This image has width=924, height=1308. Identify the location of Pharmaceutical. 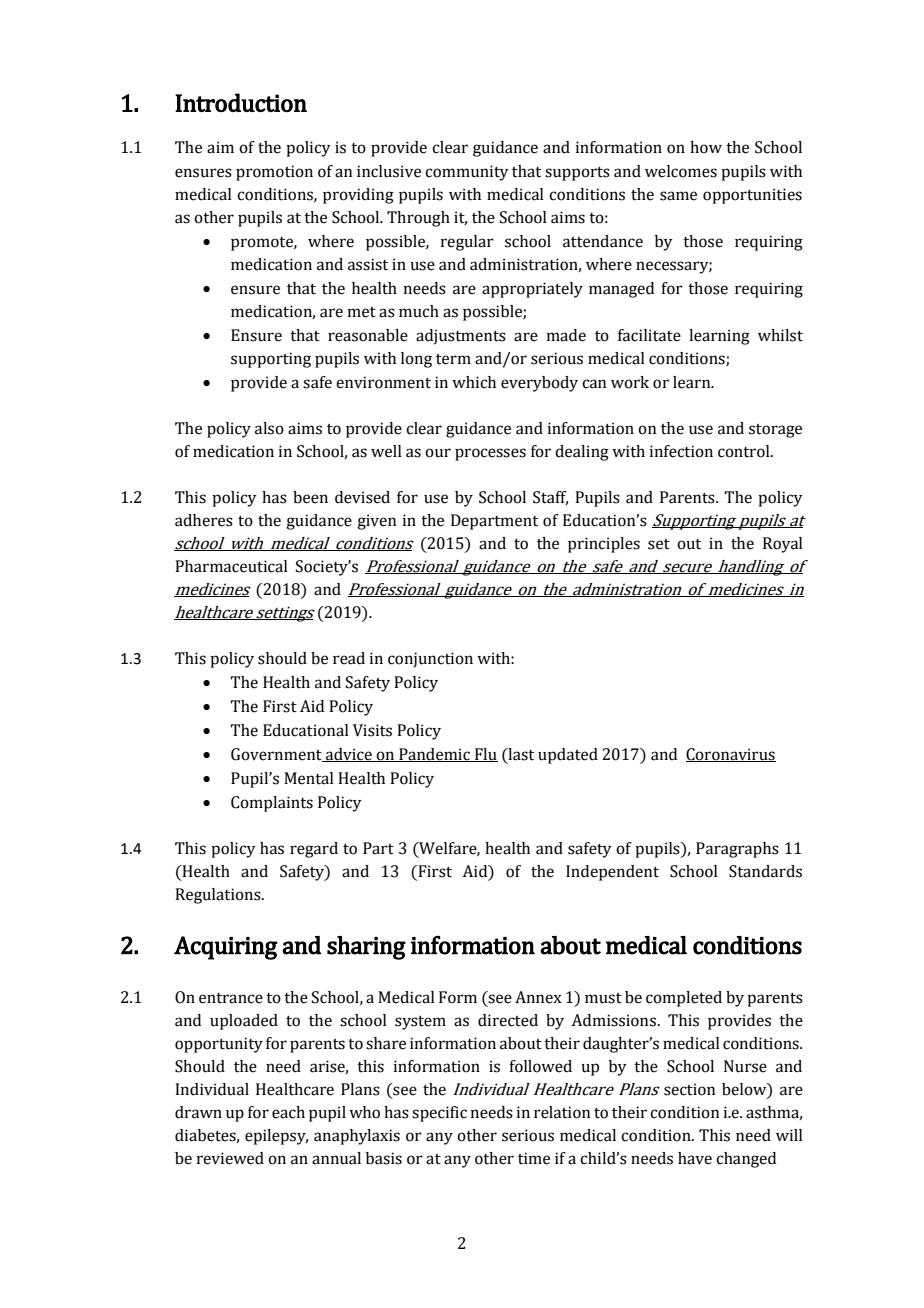
(231, 566).
